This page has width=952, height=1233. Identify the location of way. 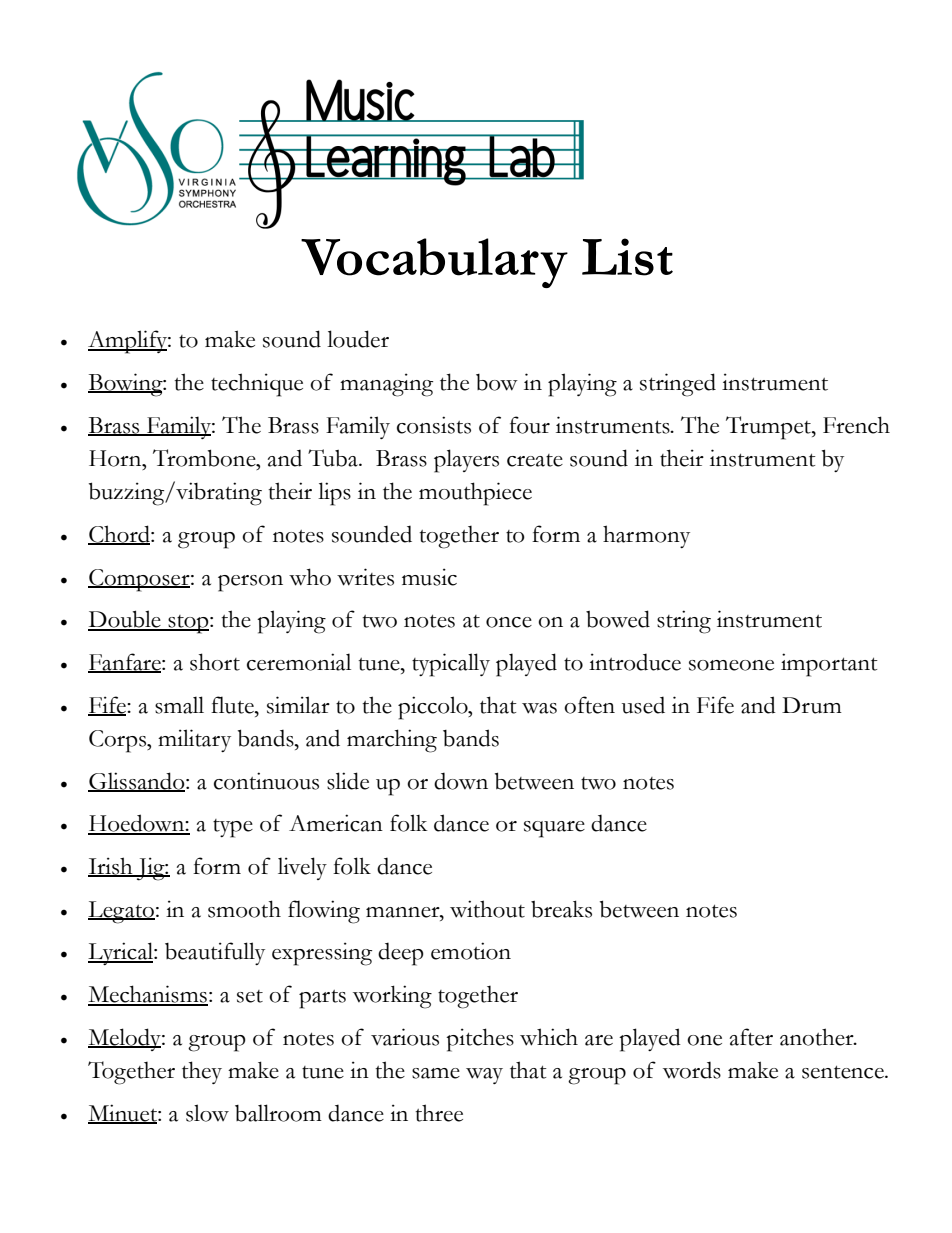
(484, 1076).
